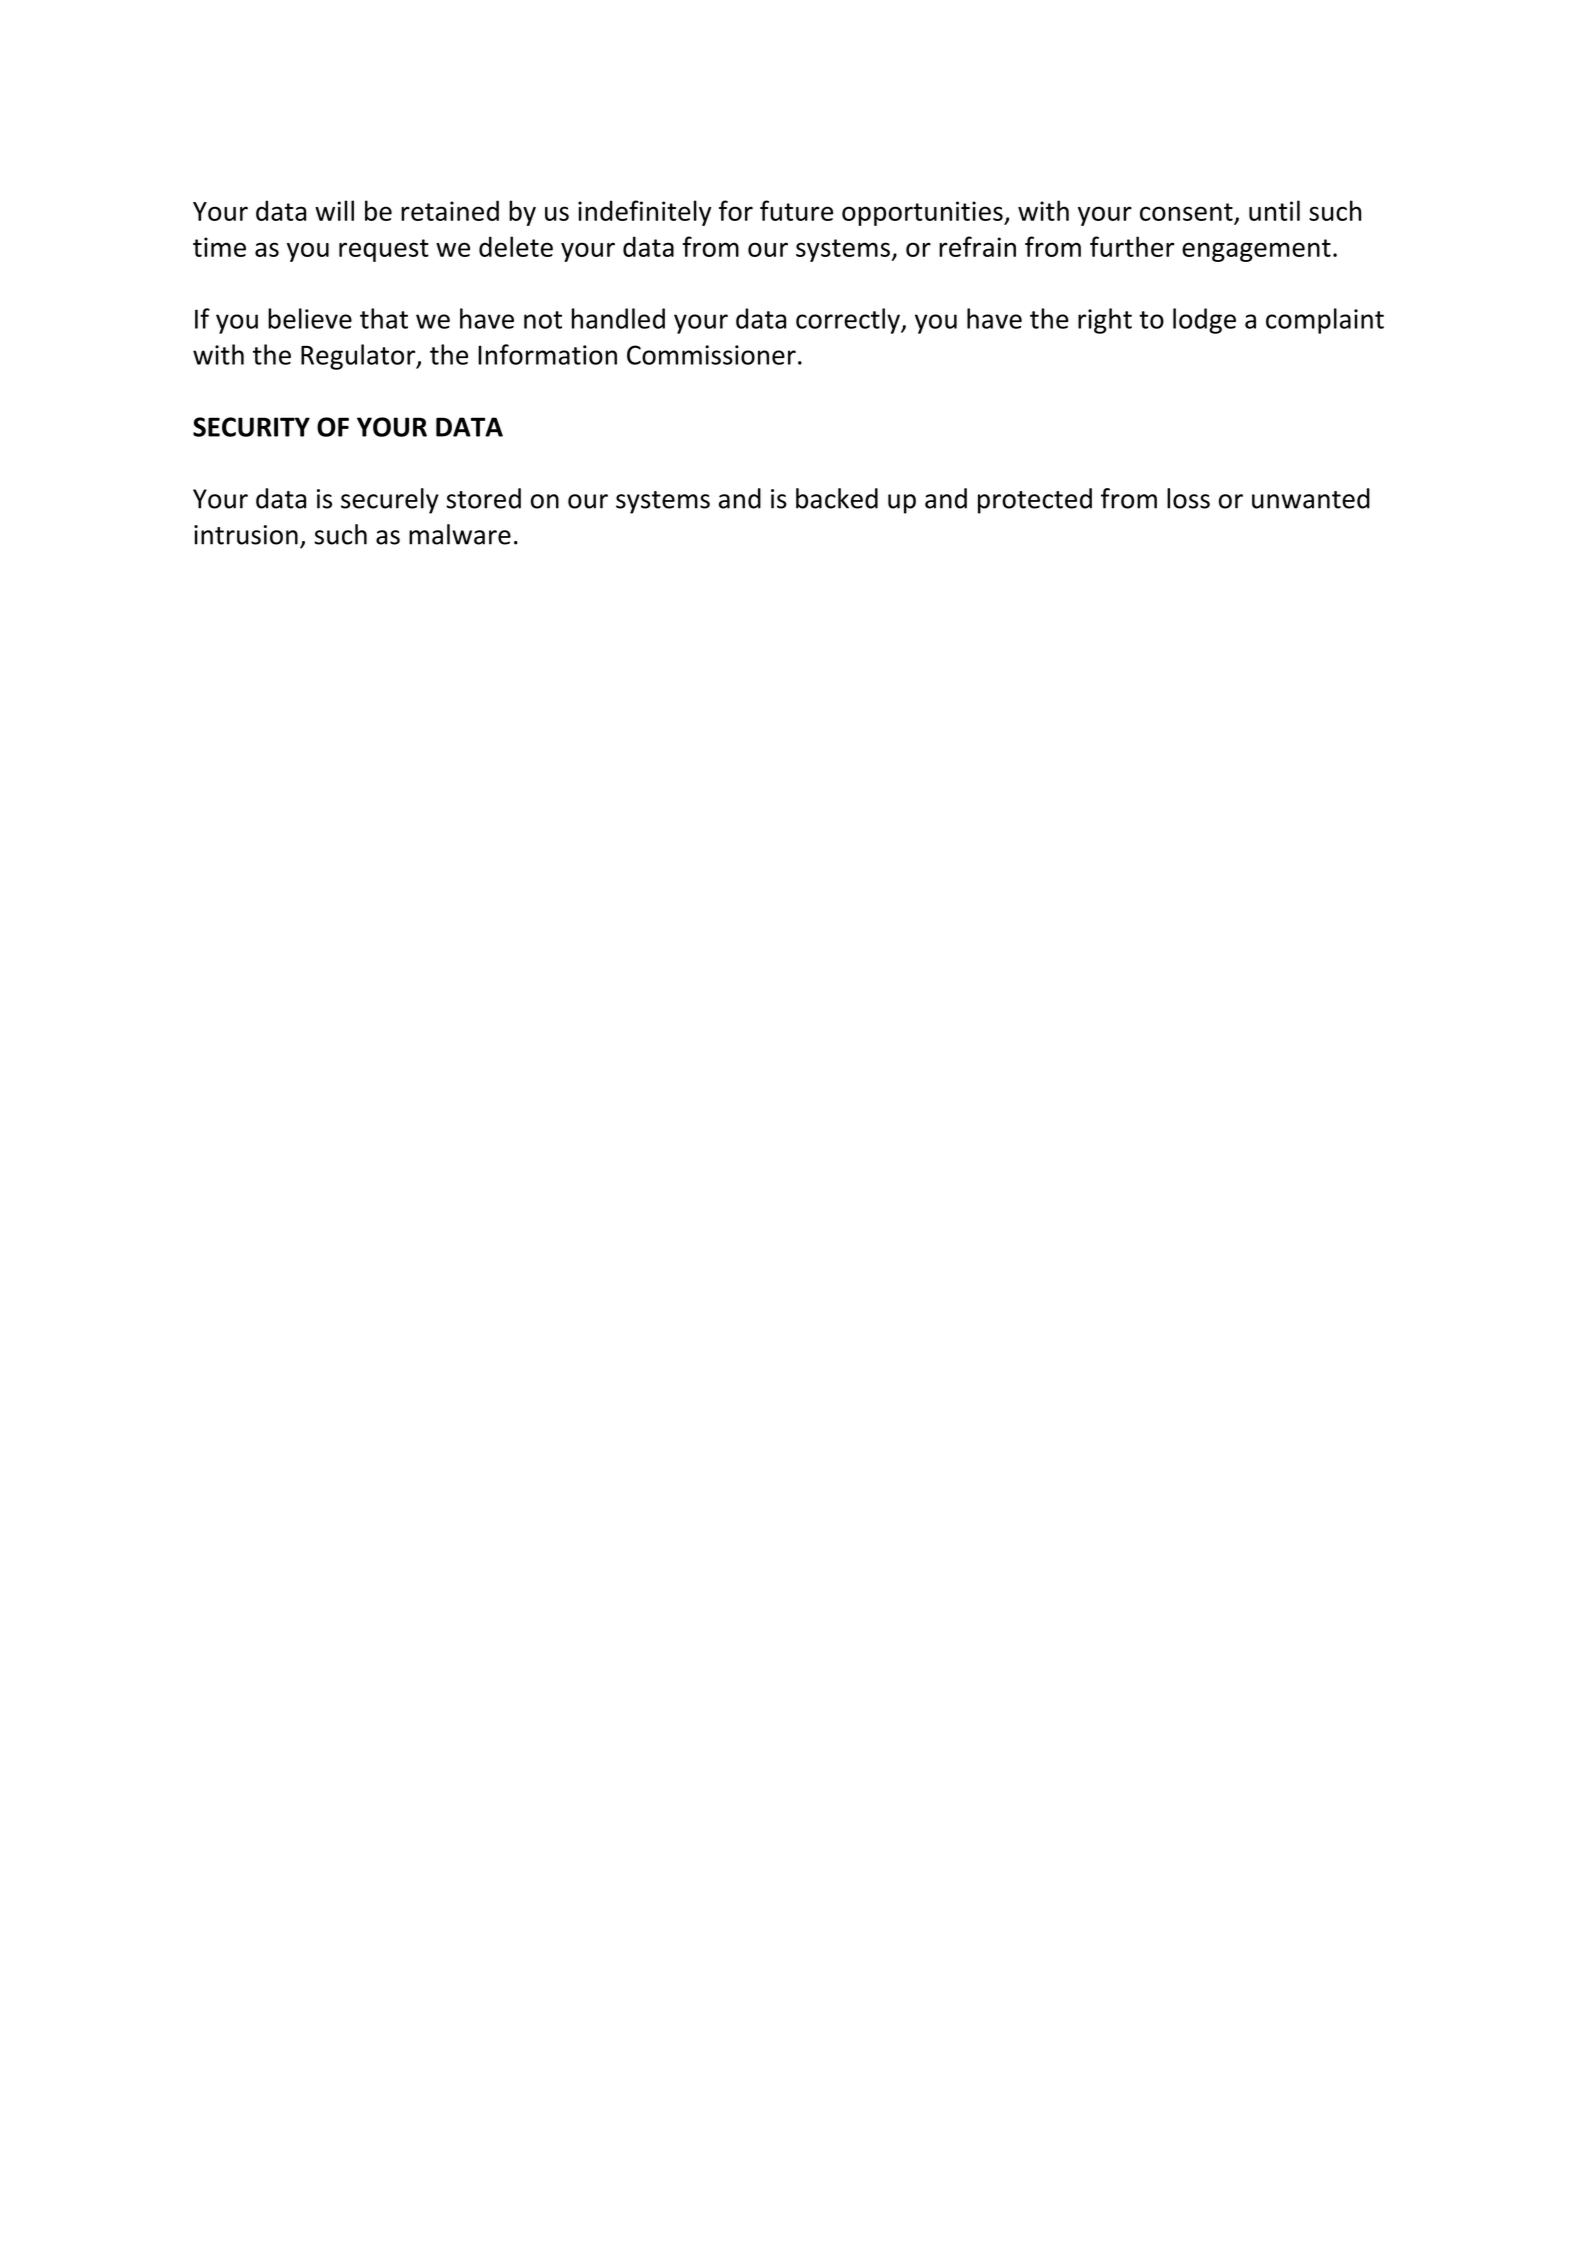 The image size is (1593, 2254). I want to click on Commissioner, so click(711, 355).
